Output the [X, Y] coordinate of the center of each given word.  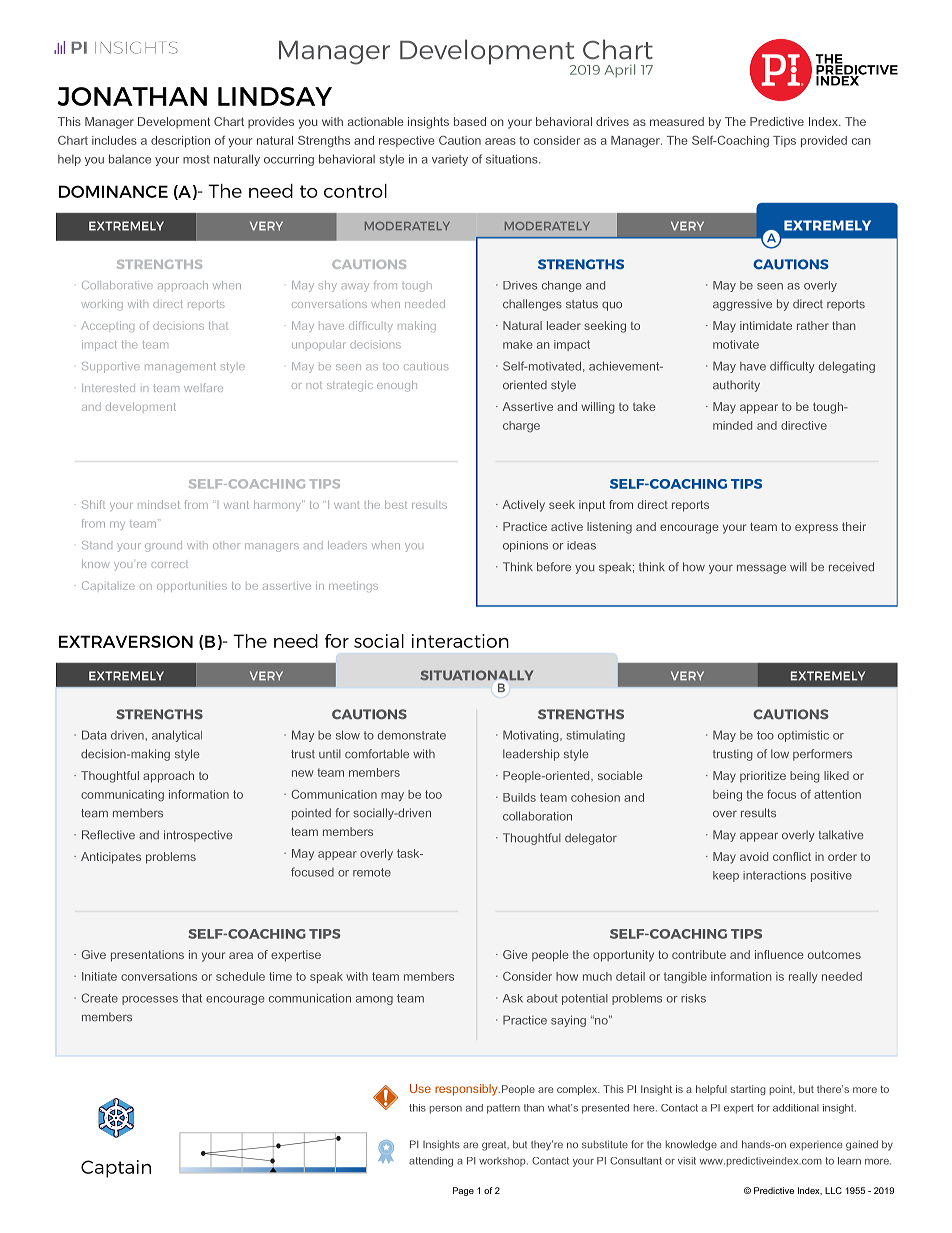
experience [816, 1145]
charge [521, 427]
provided [824, 141]
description [180, 141]
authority [736, 386]
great [495, 1146]
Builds [519, 797]
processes [150, 1000]
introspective [198, 836]
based [470, 121]
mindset [159, 504]
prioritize [763, 777]
